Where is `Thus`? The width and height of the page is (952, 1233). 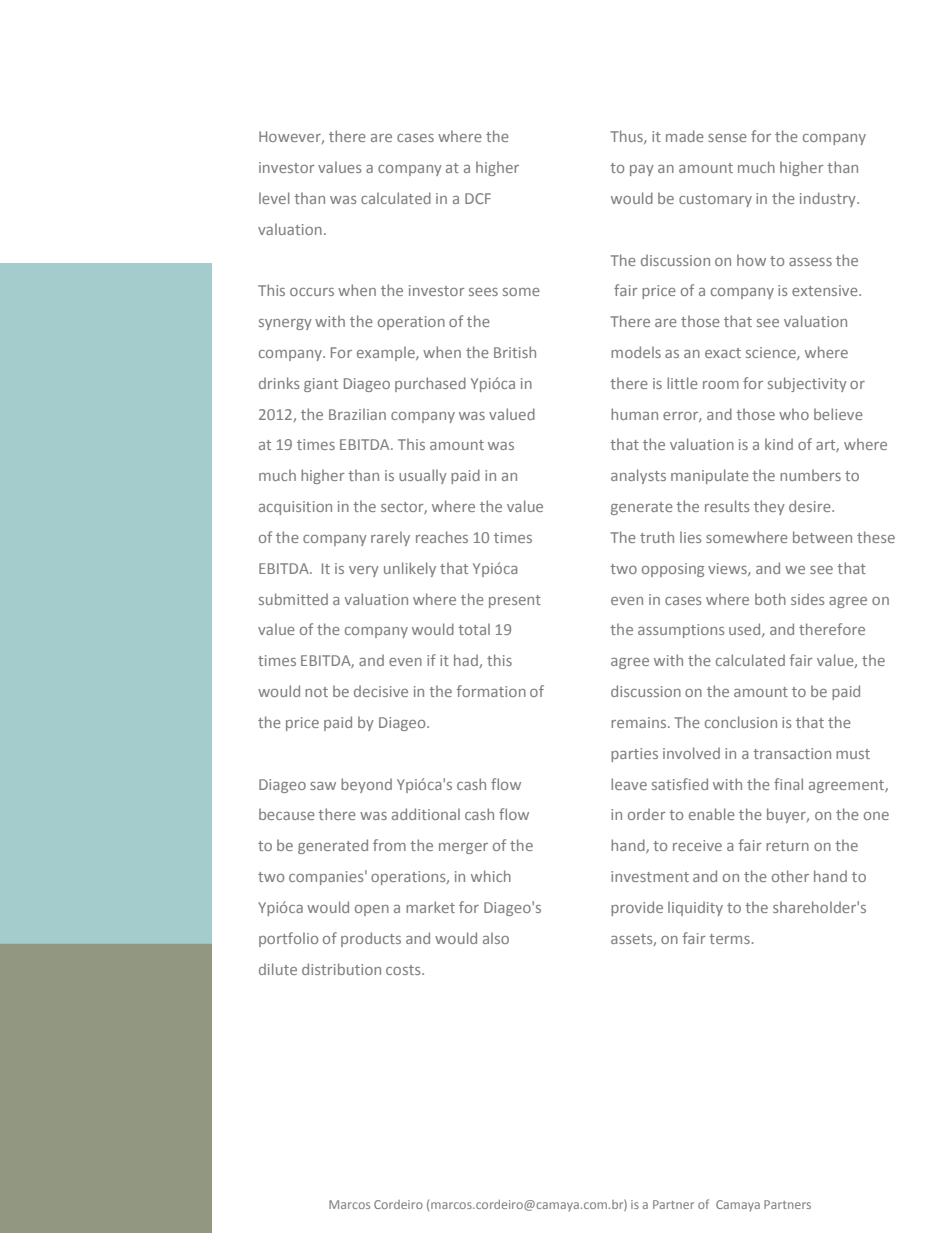
Thus is located at coordinates (627, 137).
